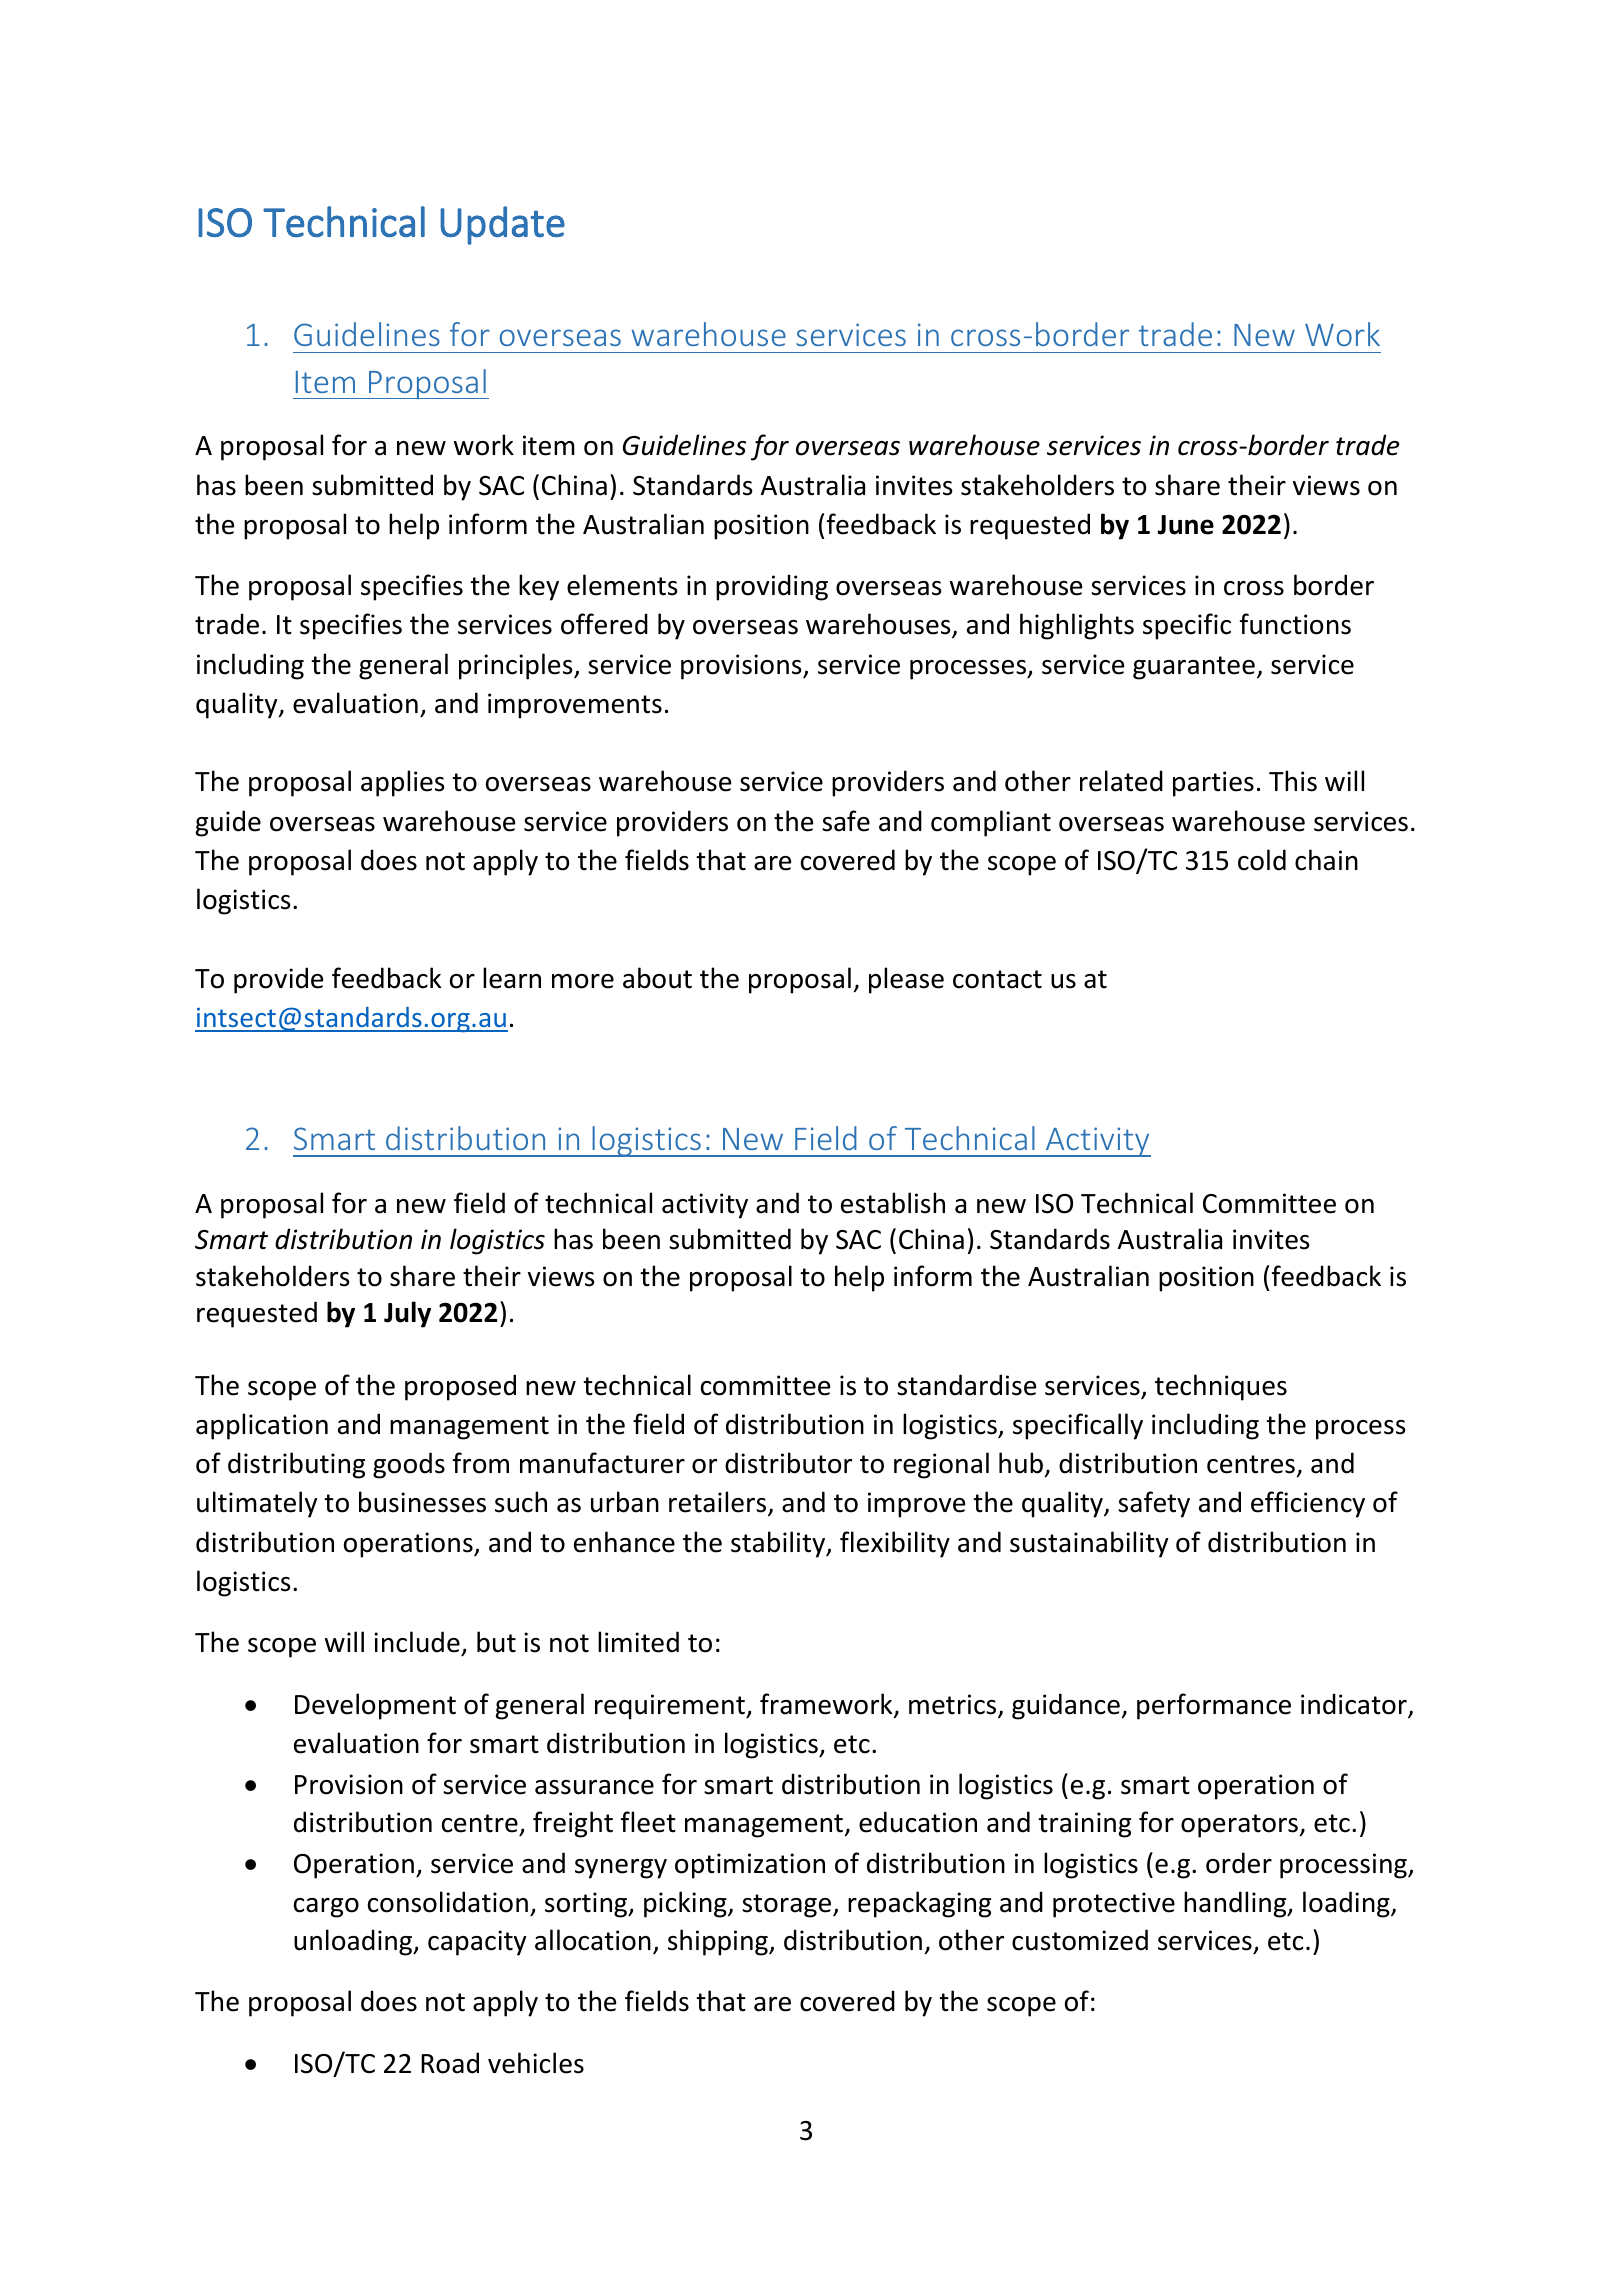 This screenshot has width=1613, height=2281. What do you see at coordinates (719, 1942) in the screenshot?
I see `shipping` at bounding box center [719, 1942].
